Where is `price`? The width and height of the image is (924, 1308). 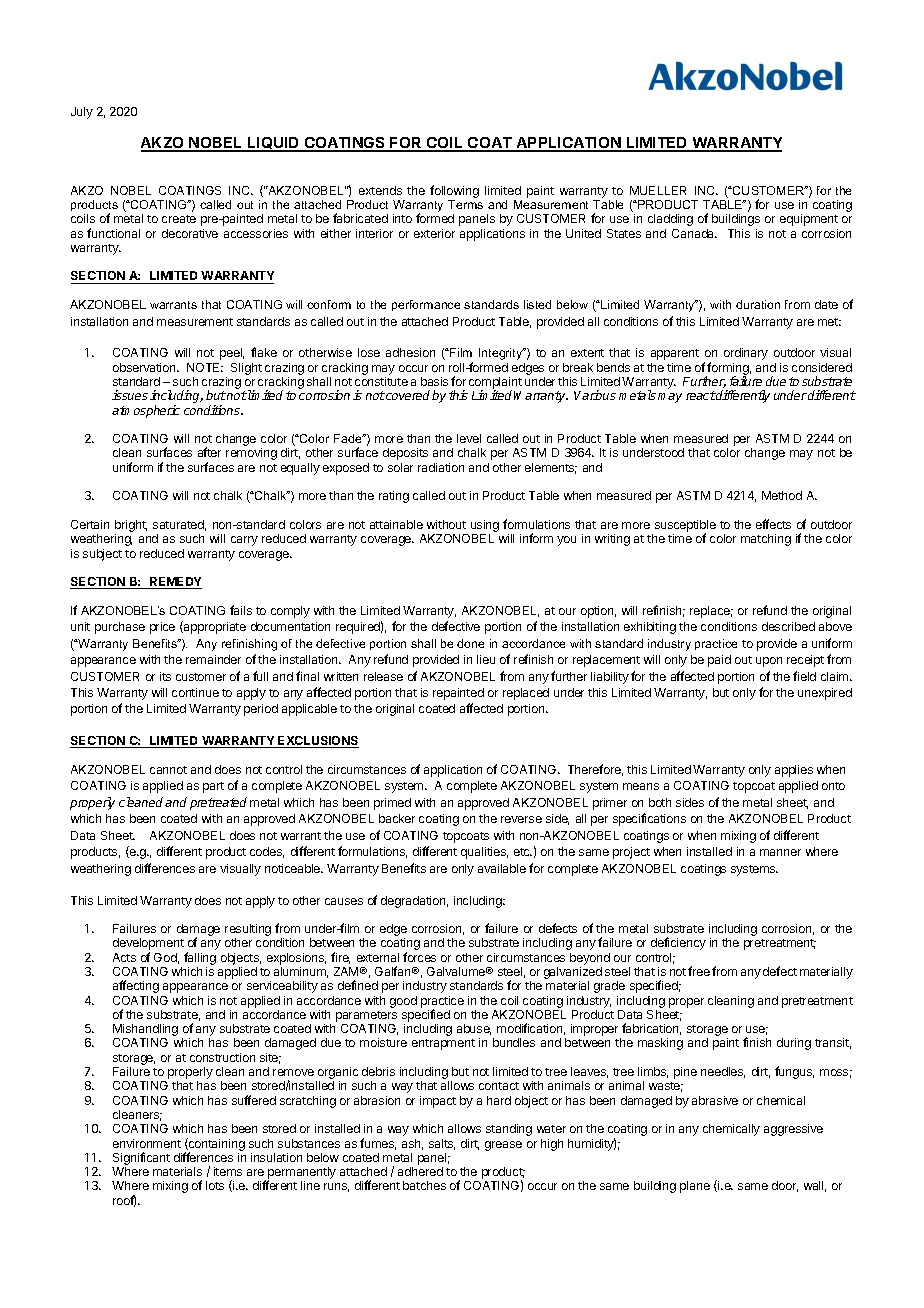 price is located at coordinates (162, 628).
